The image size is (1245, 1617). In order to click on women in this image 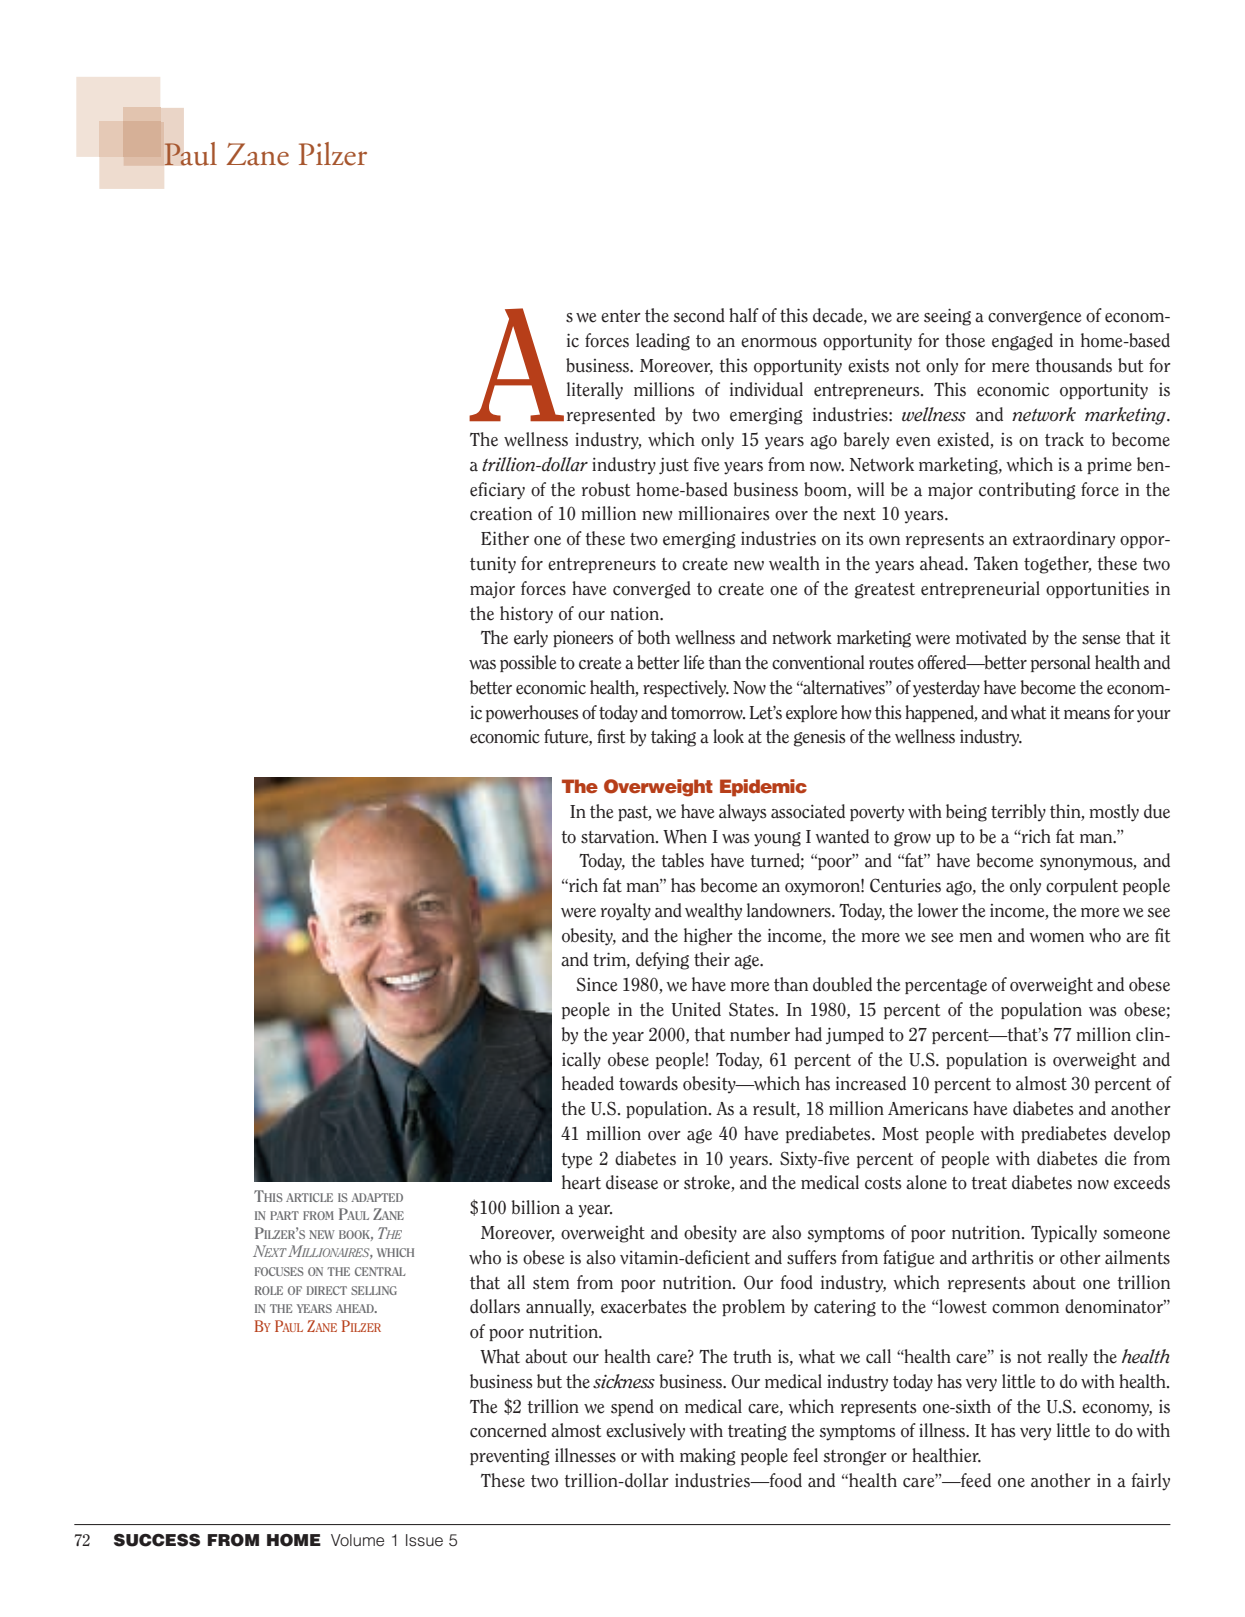, I will do `click(1056, 938)`.
